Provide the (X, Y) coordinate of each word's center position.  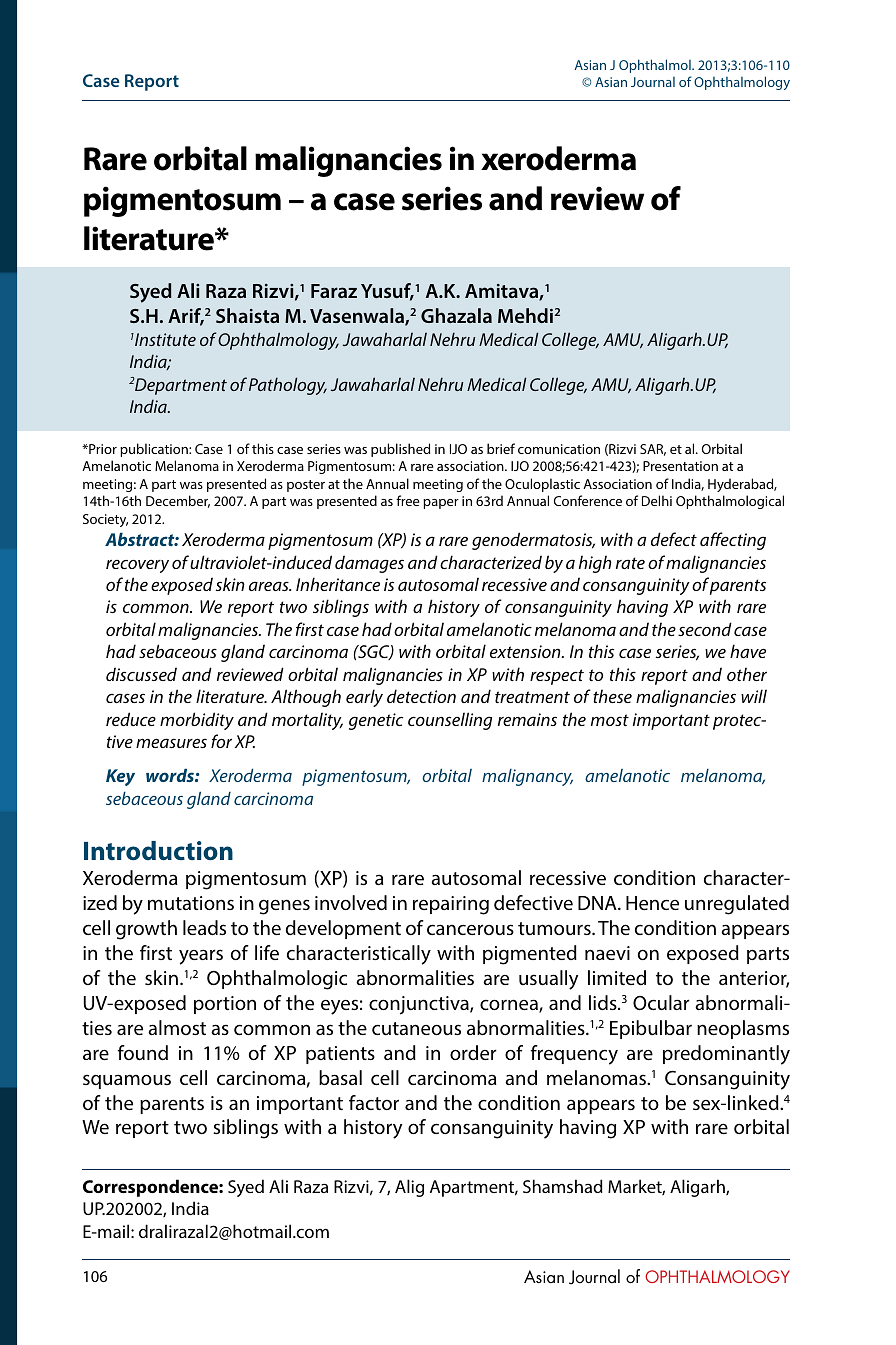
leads (204, 928)
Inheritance (338, 584)
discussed (141, 674)
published (400, 450)
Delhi (657, 500)
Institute (164, 339)
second (705, 629)
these (612, 696)
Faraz (334, 291)
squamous (127, 1081)
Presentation (680, 466)
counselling (450, 721)
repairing (451, 905)
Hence (652, 903)
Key (120, 777)
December (178, 501)
